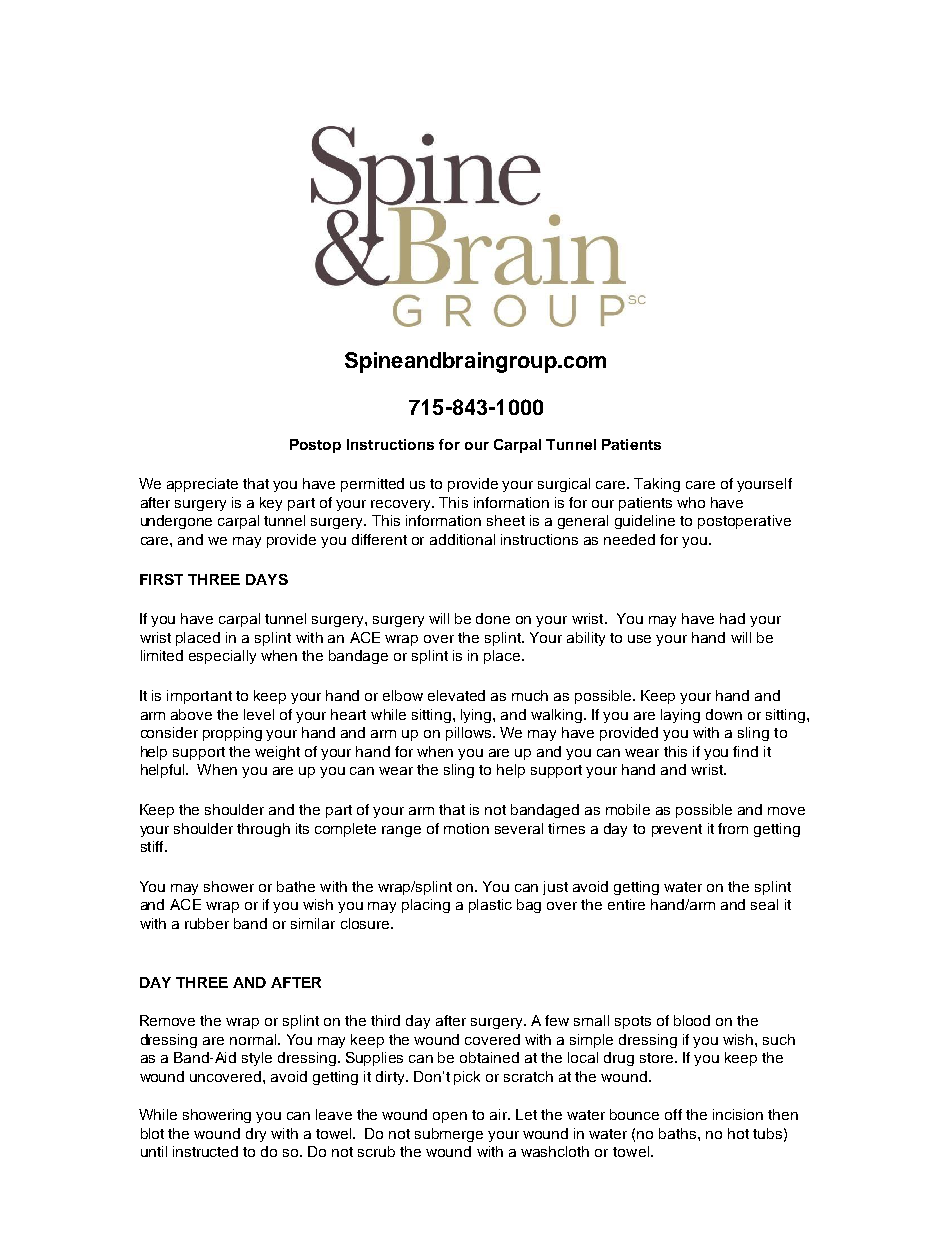 This image has height=1233, width=952. What do you see at coordinates (506, 520) in the image?
I see `sheet` at bounding box center [506, 520].
